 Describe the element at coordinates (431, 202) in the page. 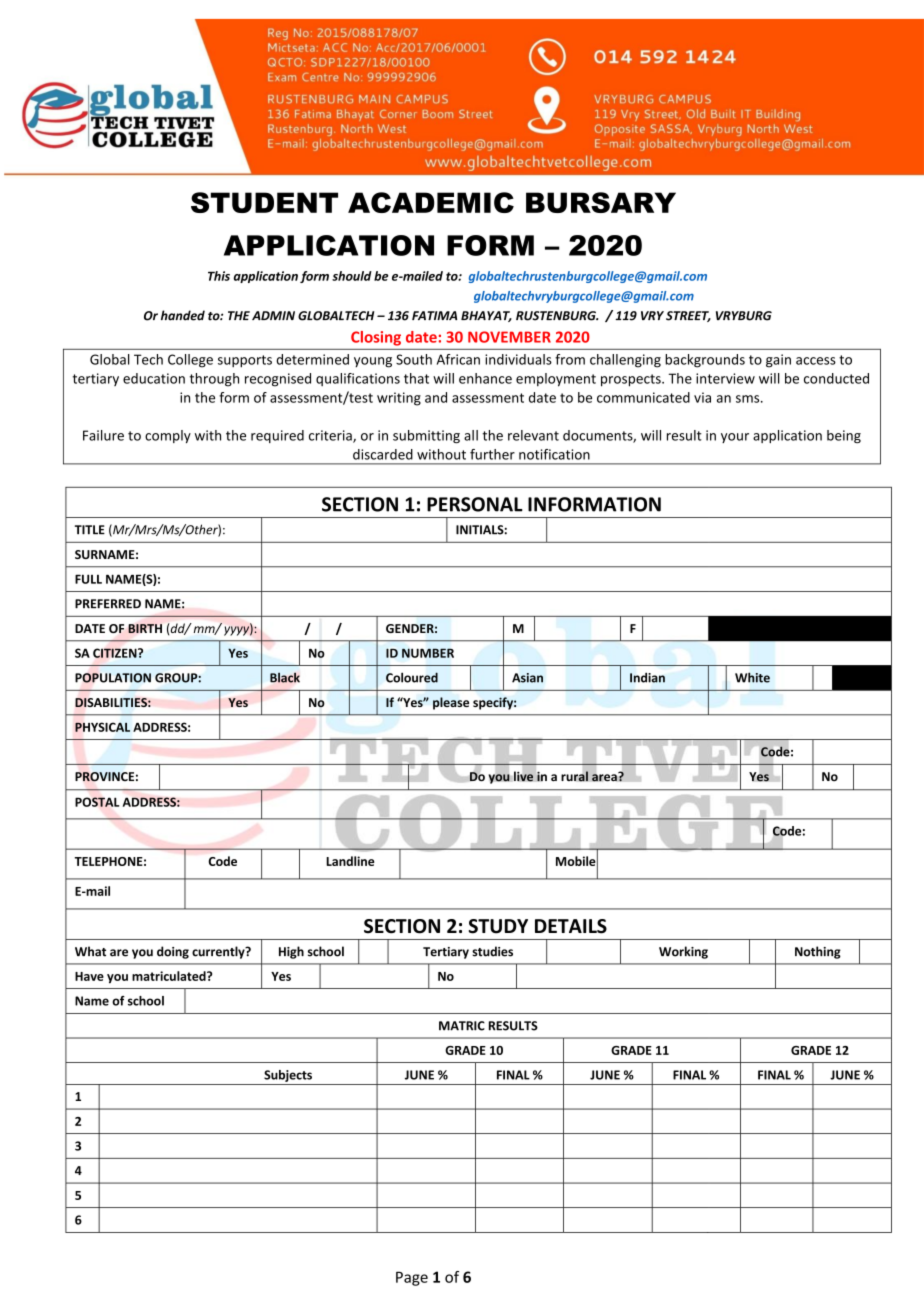

I see `ACADEMIC` at that location.
